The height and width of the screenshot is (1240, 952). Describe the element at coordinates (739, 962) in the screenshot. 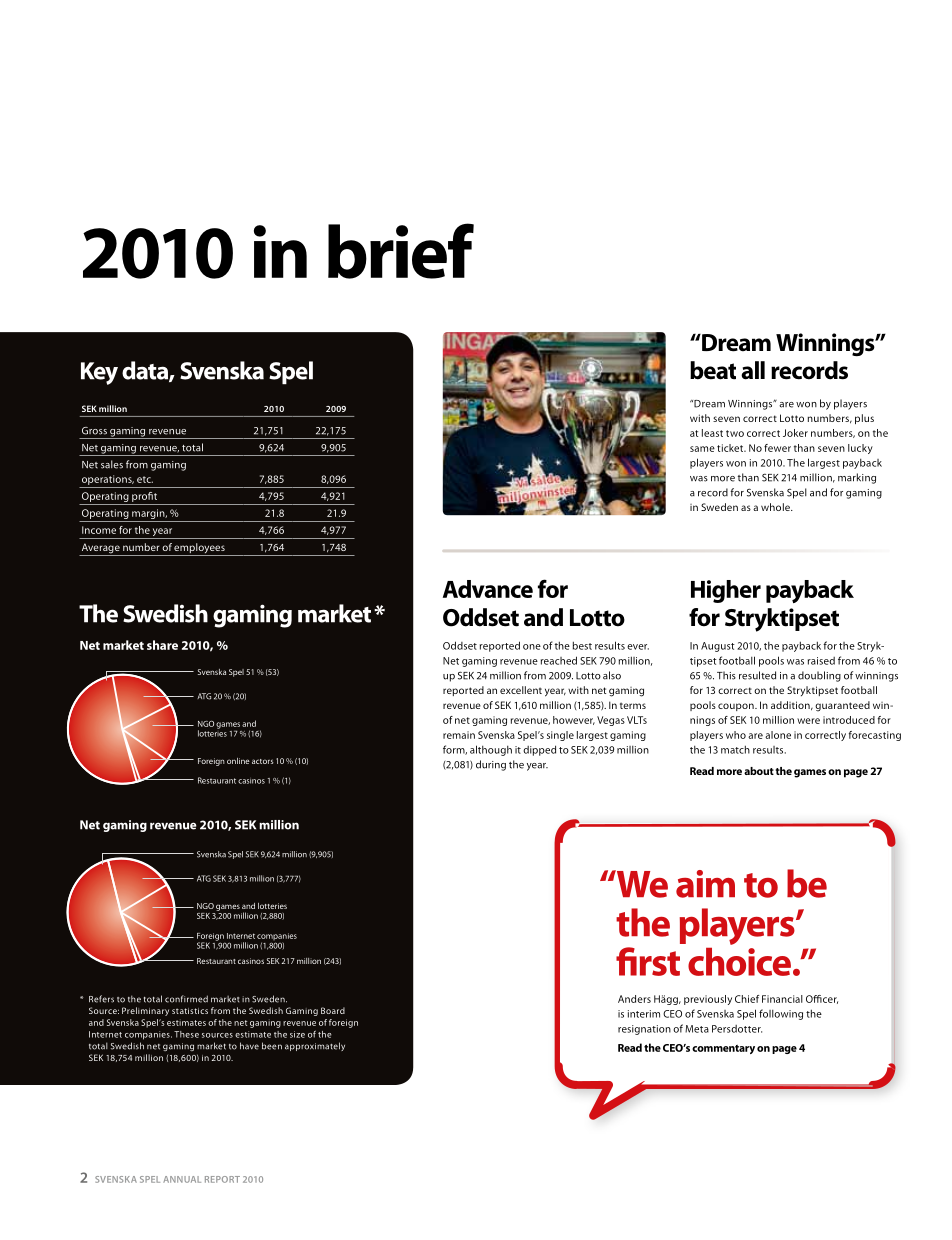

I see `choice` at that location.
